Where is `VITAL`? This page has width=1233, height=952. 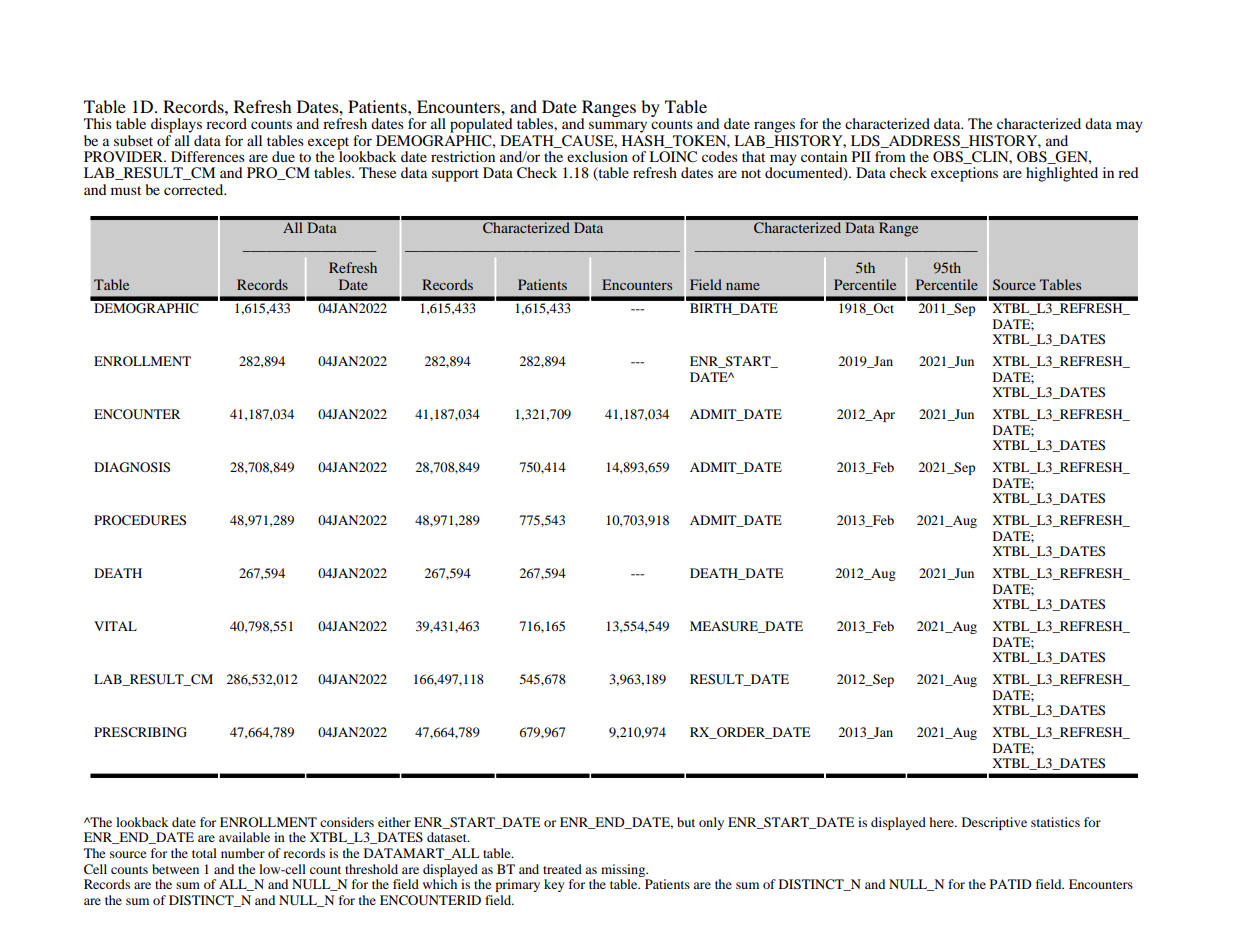 VITAL is located at coordinates (115, 626).
